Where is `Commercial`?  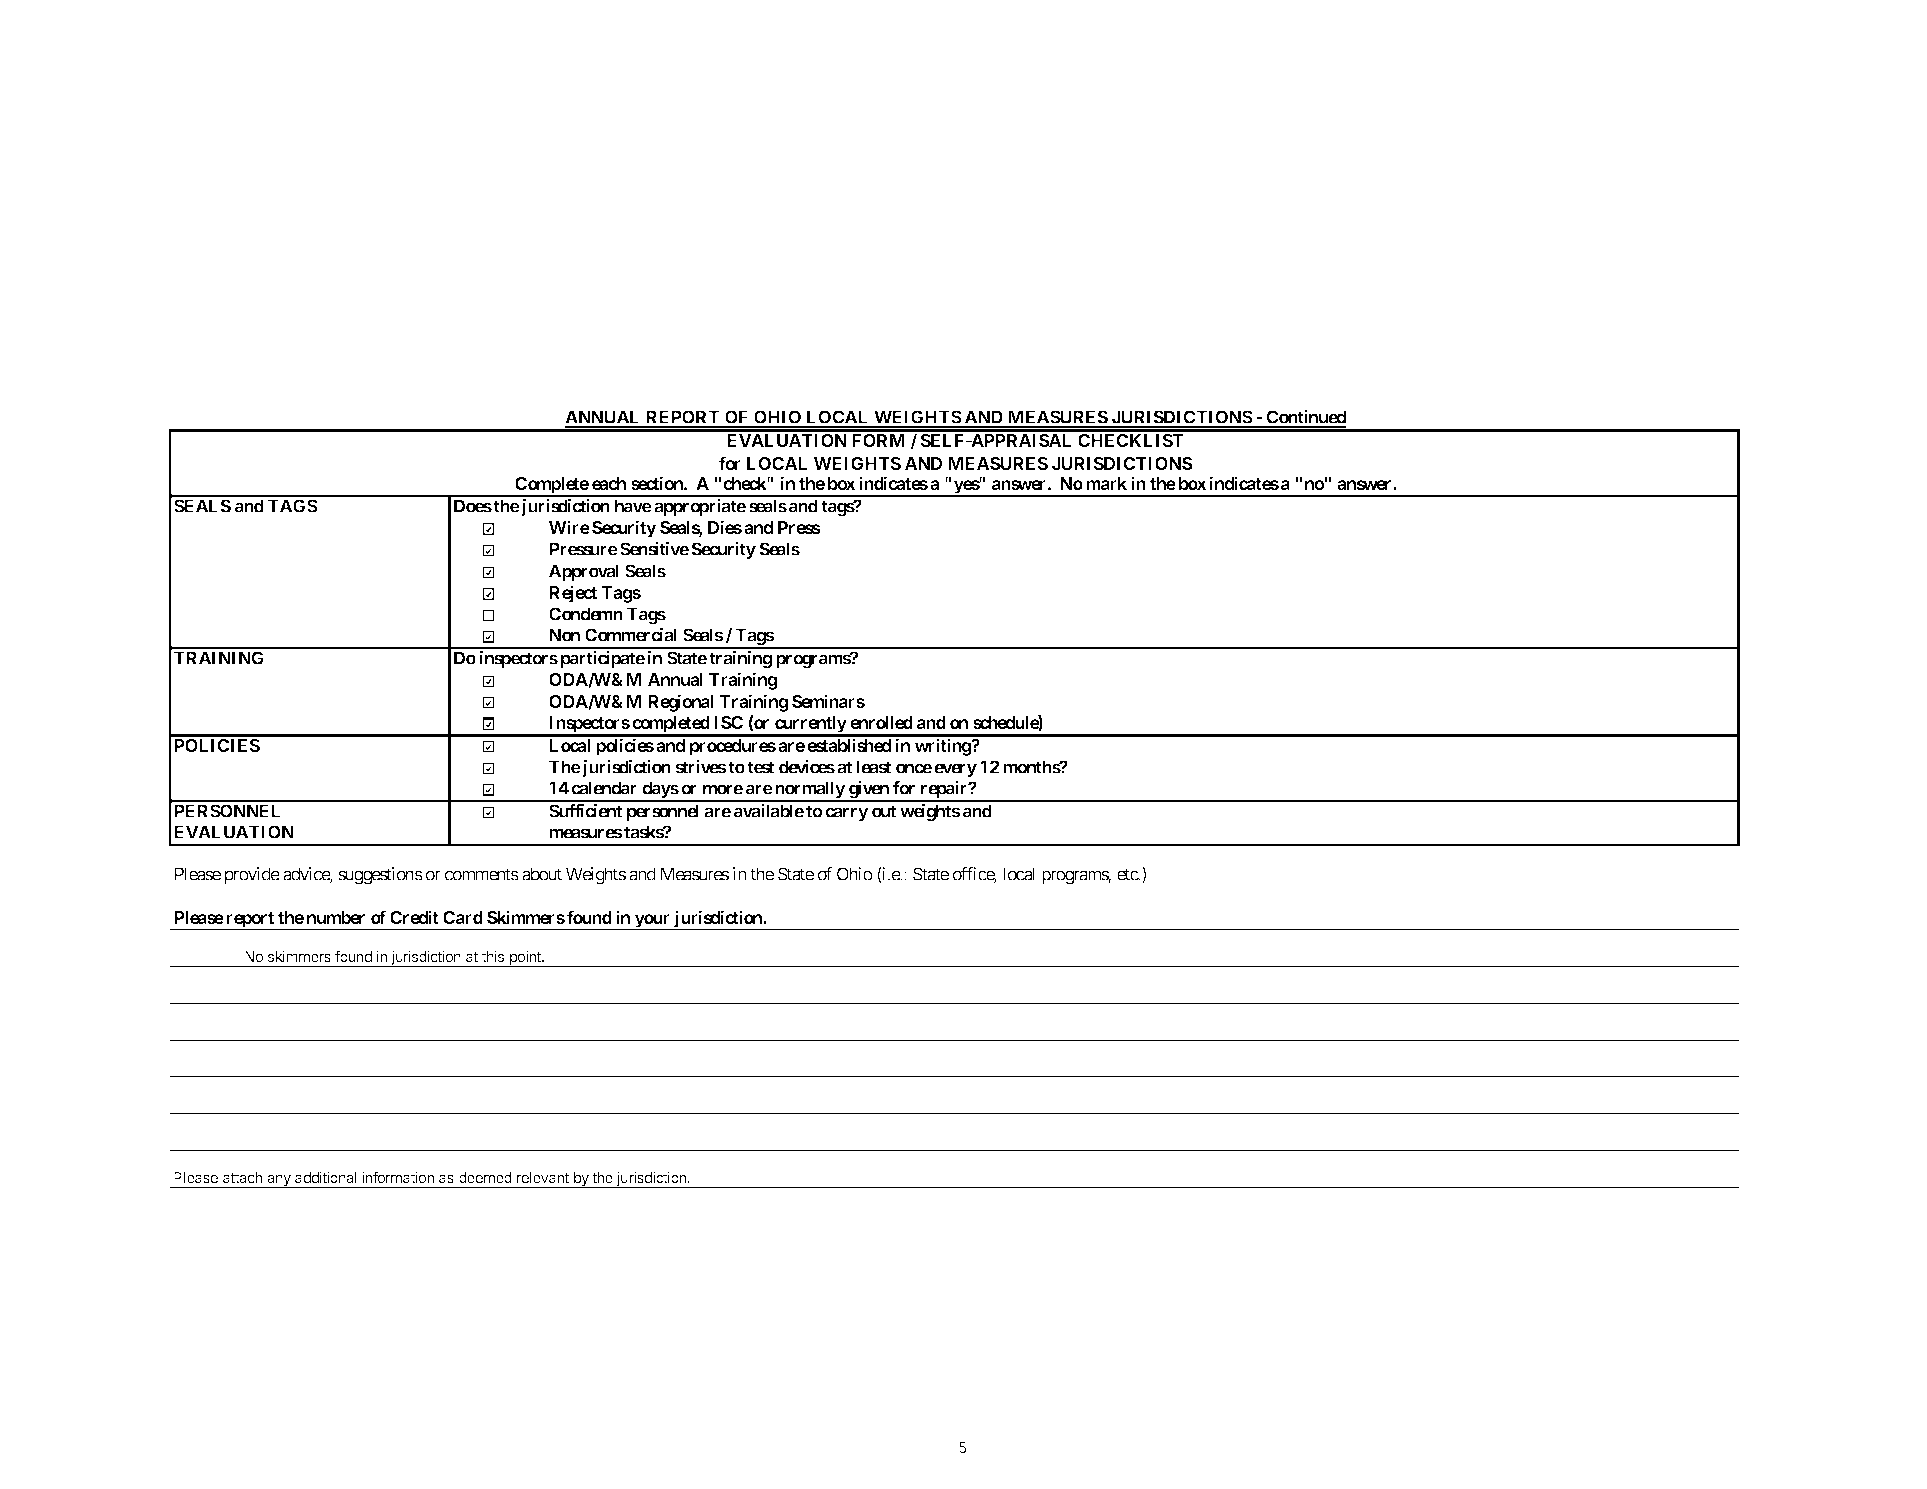
Commercial is located at coordinates (631, 635).
